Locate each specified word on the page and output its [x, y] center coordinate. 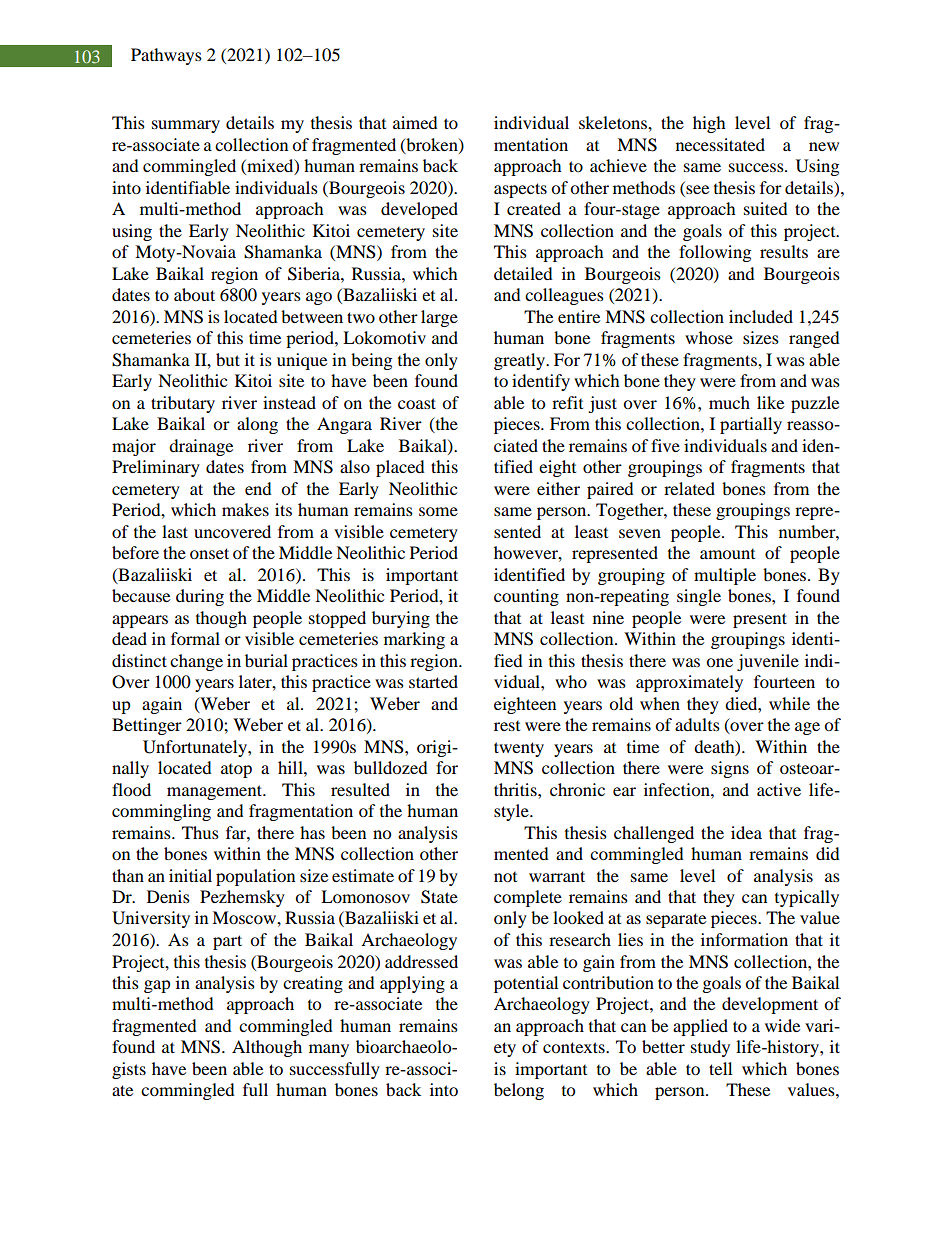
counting [526, 597]
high [709, 124]
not [505, 877]
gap [157, 986]
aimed [415, 122]
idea [746, 832]
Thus [200, 832]
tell [720, 1068]
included [761, 316]
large [439, 318]
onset [209, 553]
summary [186, 126]
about [194, 294]
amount [727, 554]
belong [519, 1091]
